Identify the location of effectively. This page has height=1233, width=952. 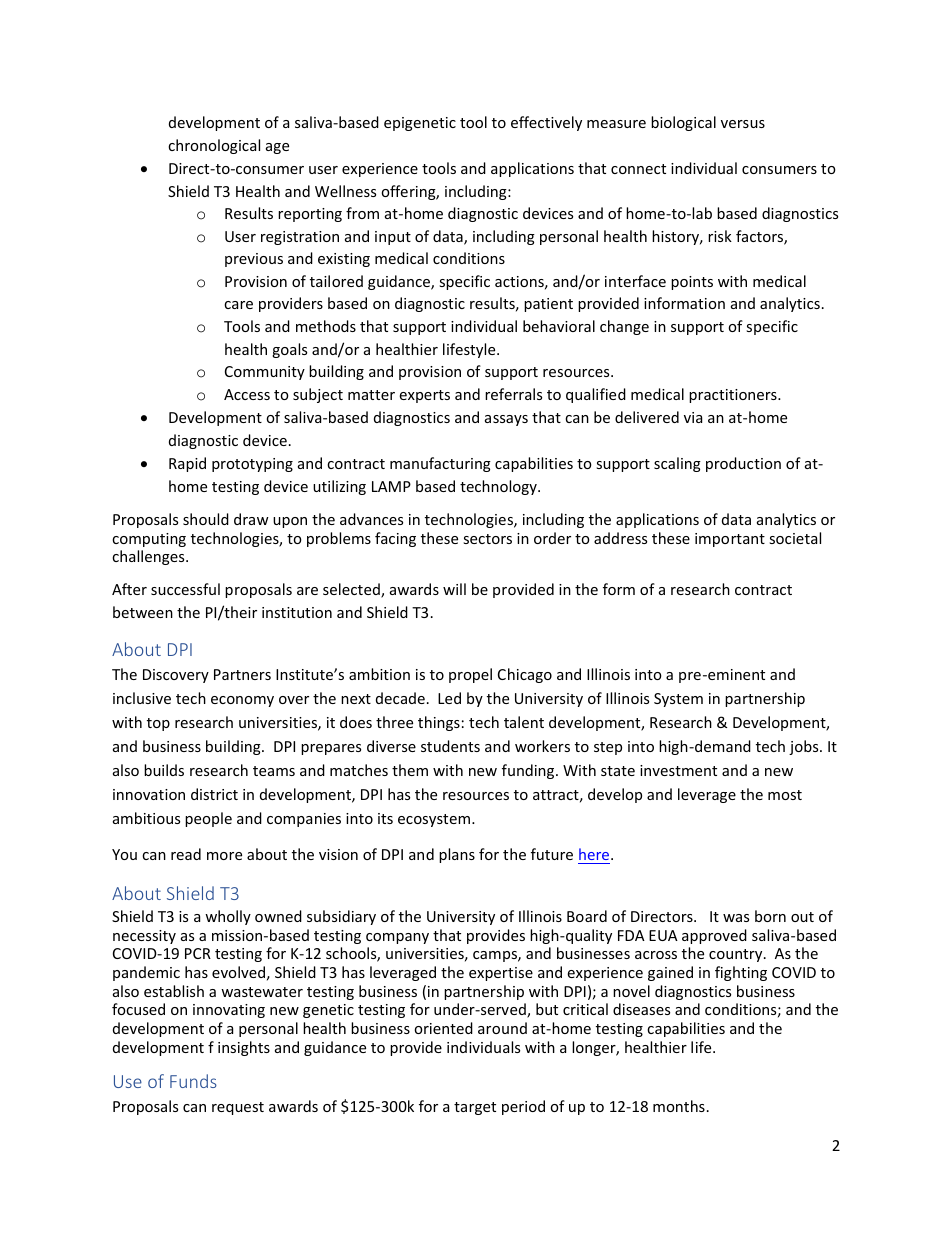
(546, 123).
